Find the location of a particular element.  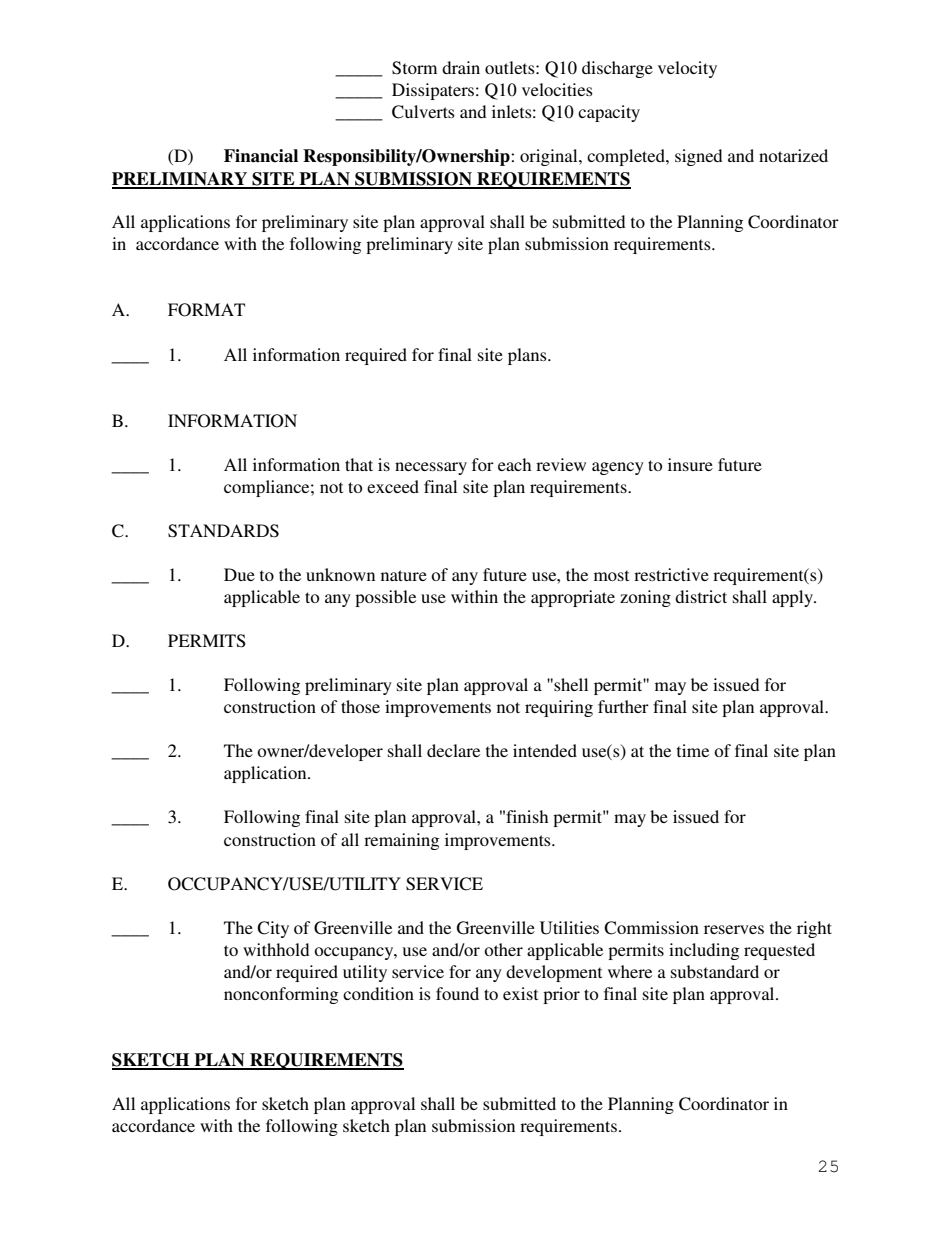

insure is located at coordinates (690, 464).
